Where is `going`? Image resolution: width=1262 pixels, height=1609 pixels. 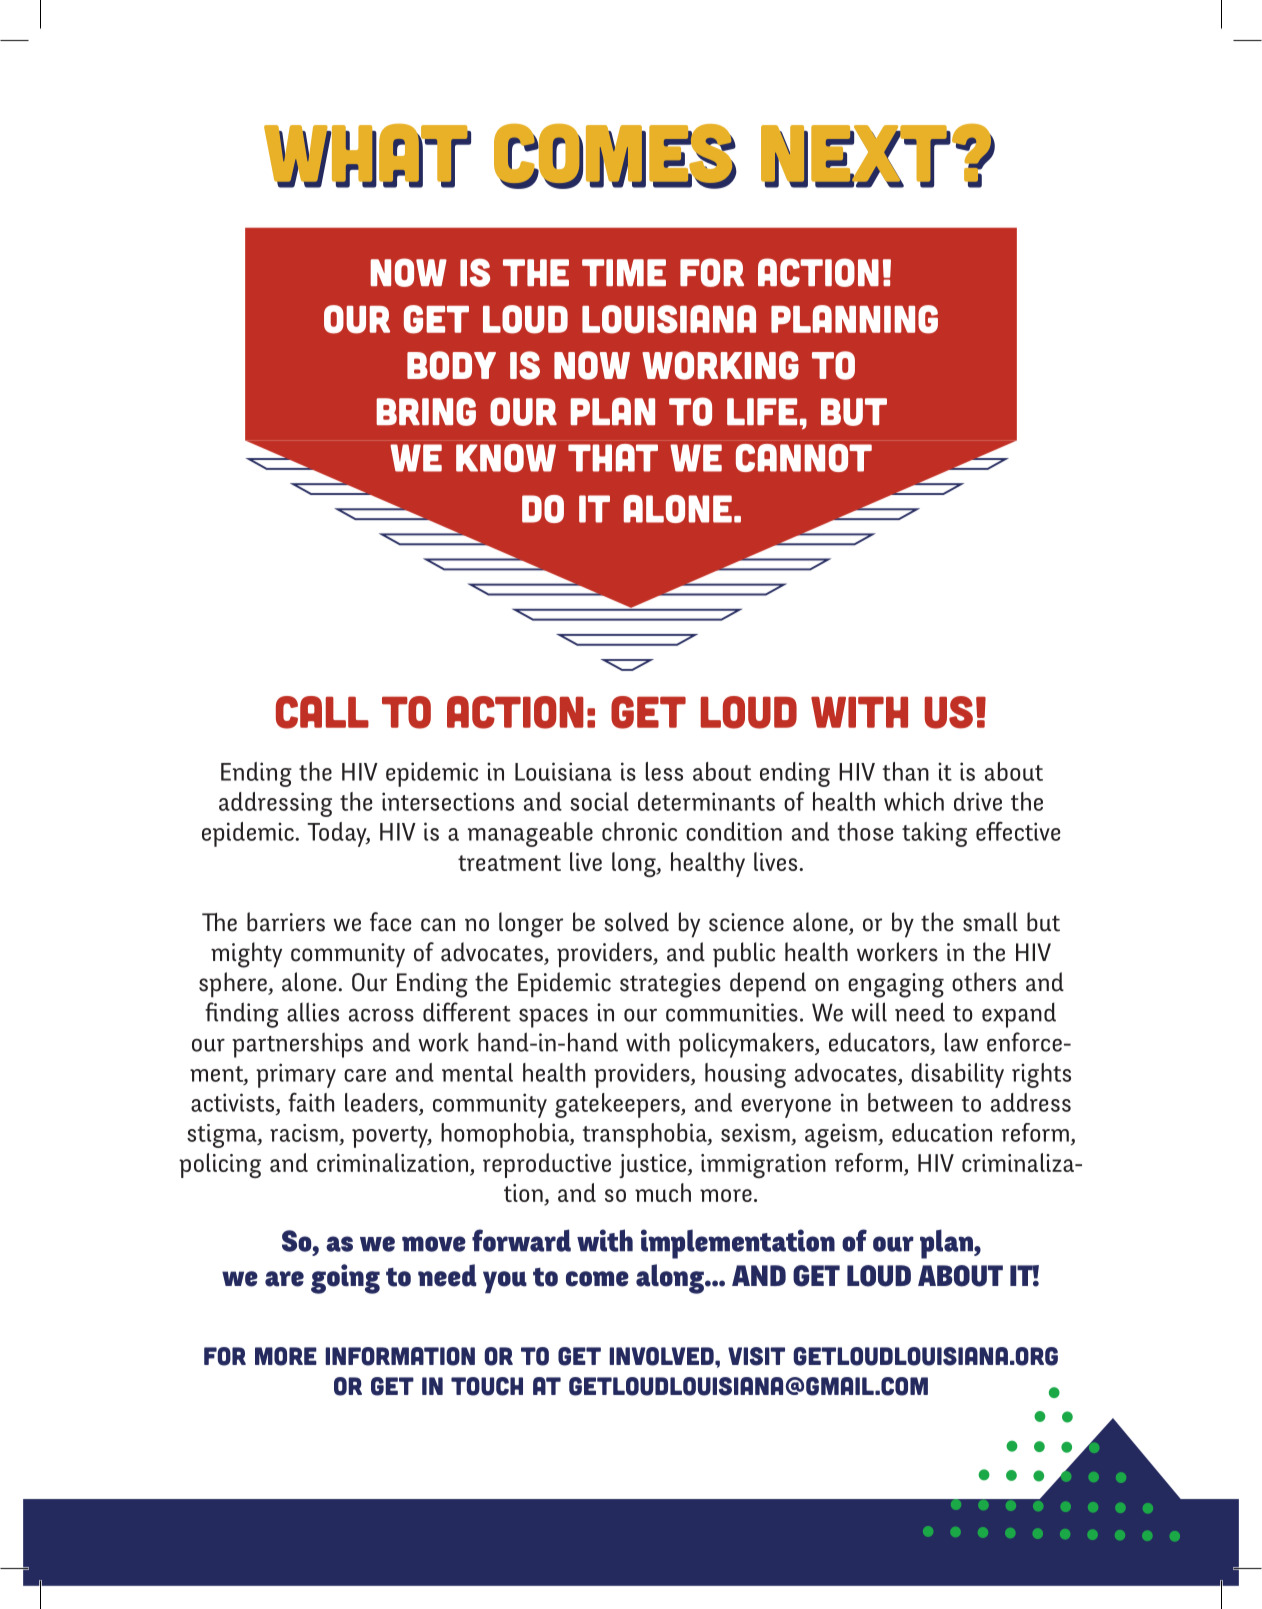
going is located at coordinates (345, 1279).
